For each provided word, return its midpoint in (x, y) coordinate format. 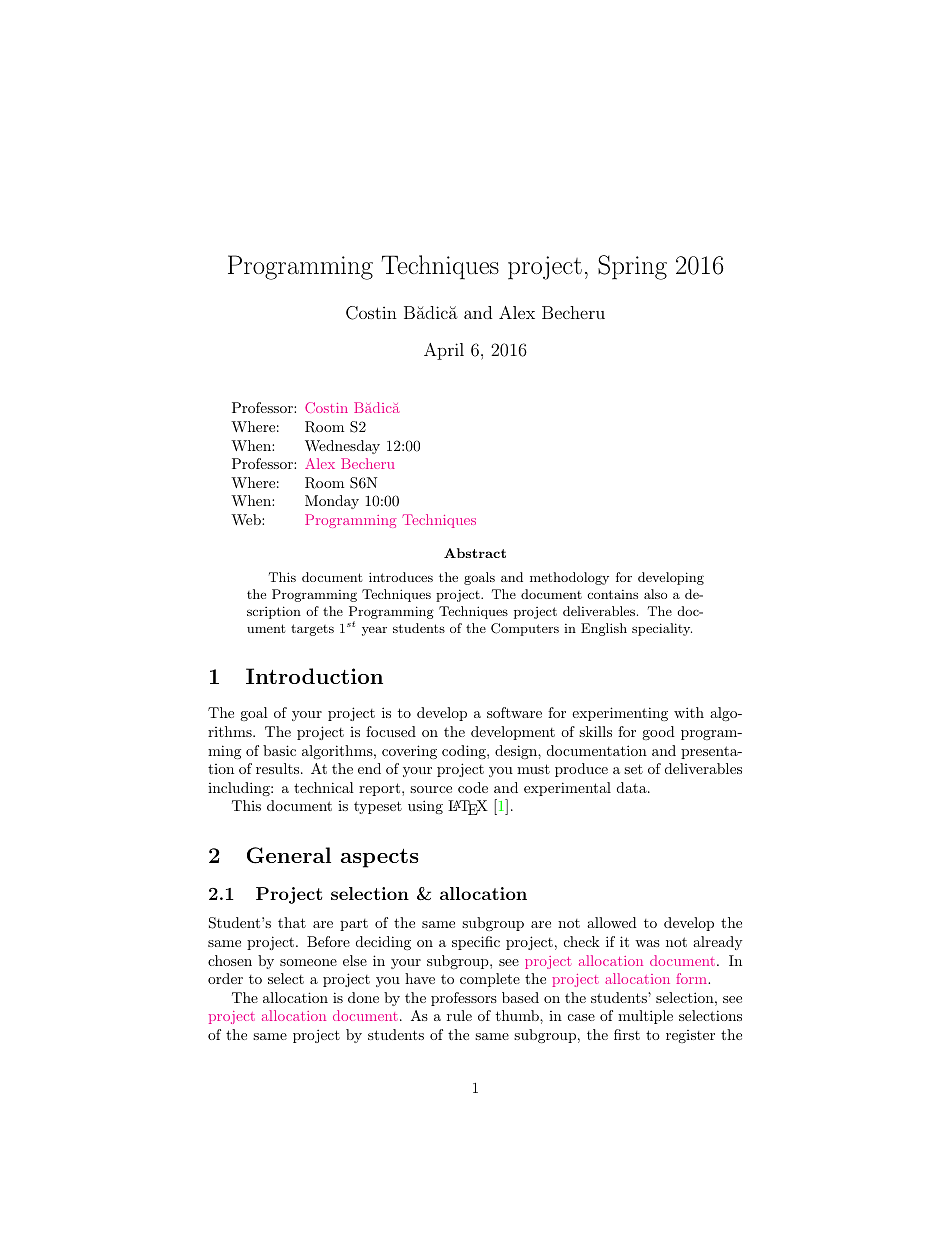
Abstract (475, 553)
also (655, 594)
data (632, 787)
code (473, 787)
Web (247, 519)
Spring (632, 267)
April (444, 351)
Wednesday (342, 447)
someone (308, 962)
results (279, 768)
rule (459, 1015)
